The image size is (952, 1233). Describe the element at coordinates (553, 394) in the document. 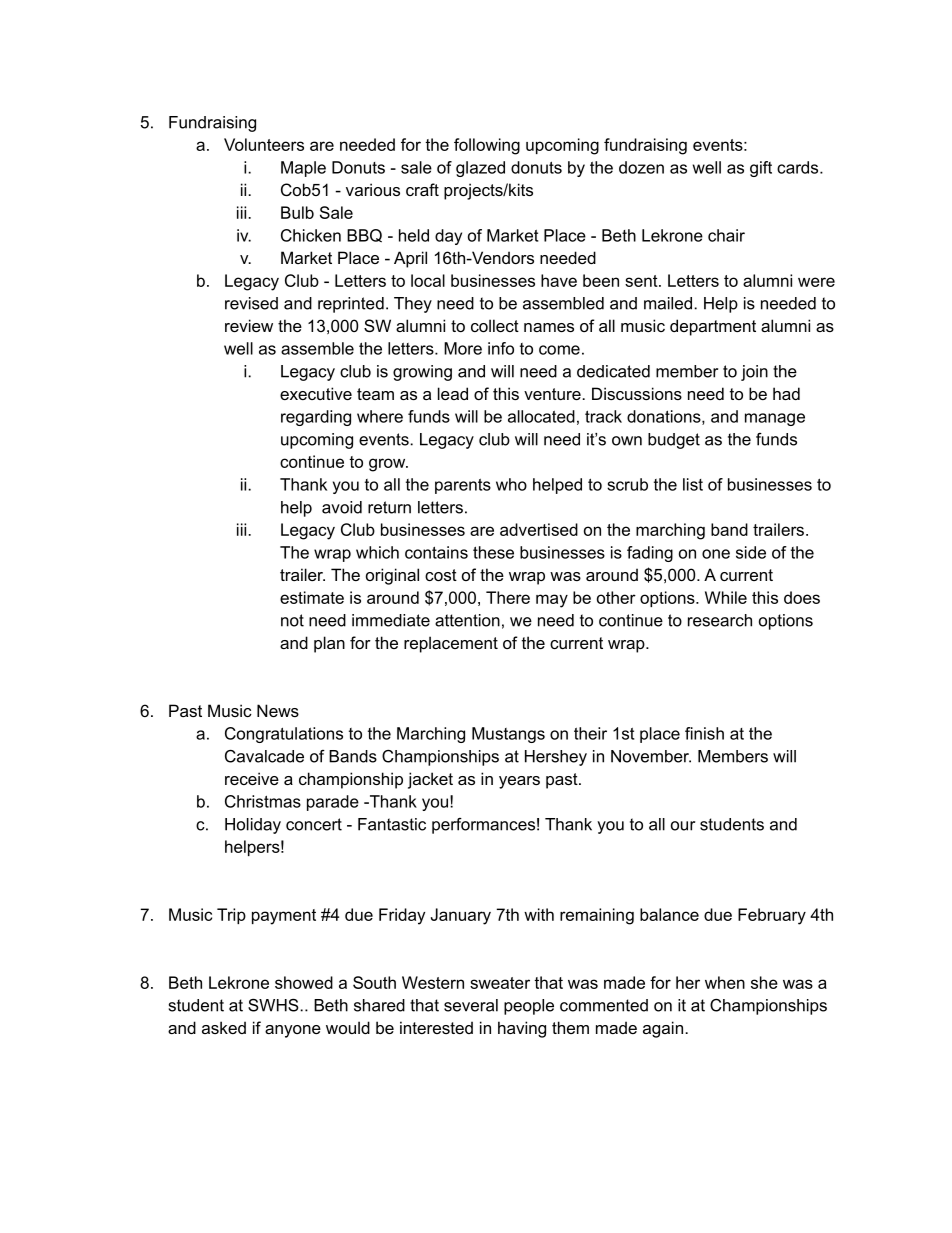

I see `venture` at that location.
